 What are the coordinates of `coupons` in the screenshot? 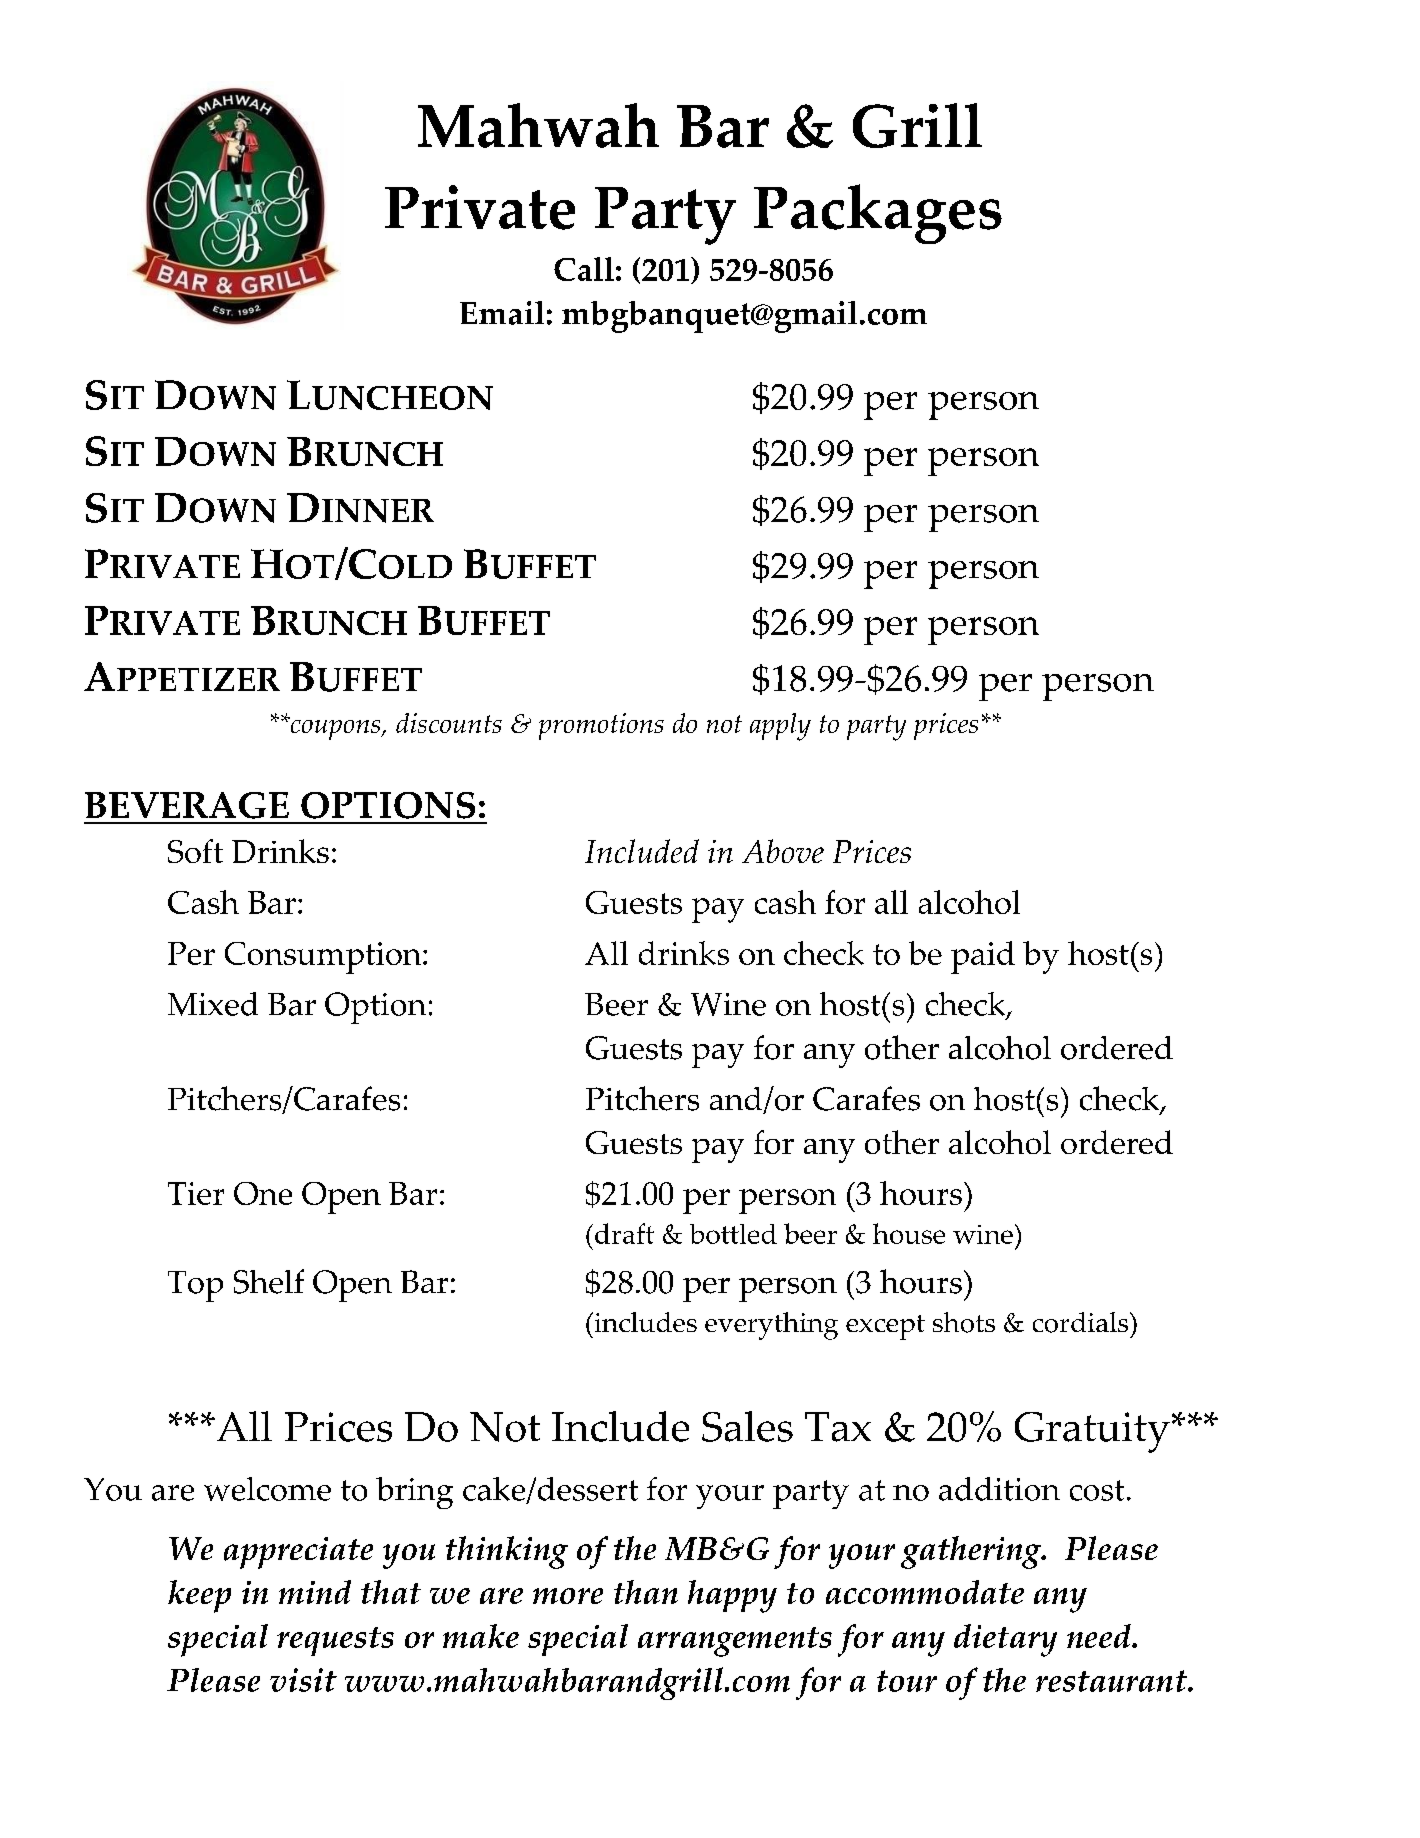 It's located at (335, 728).
